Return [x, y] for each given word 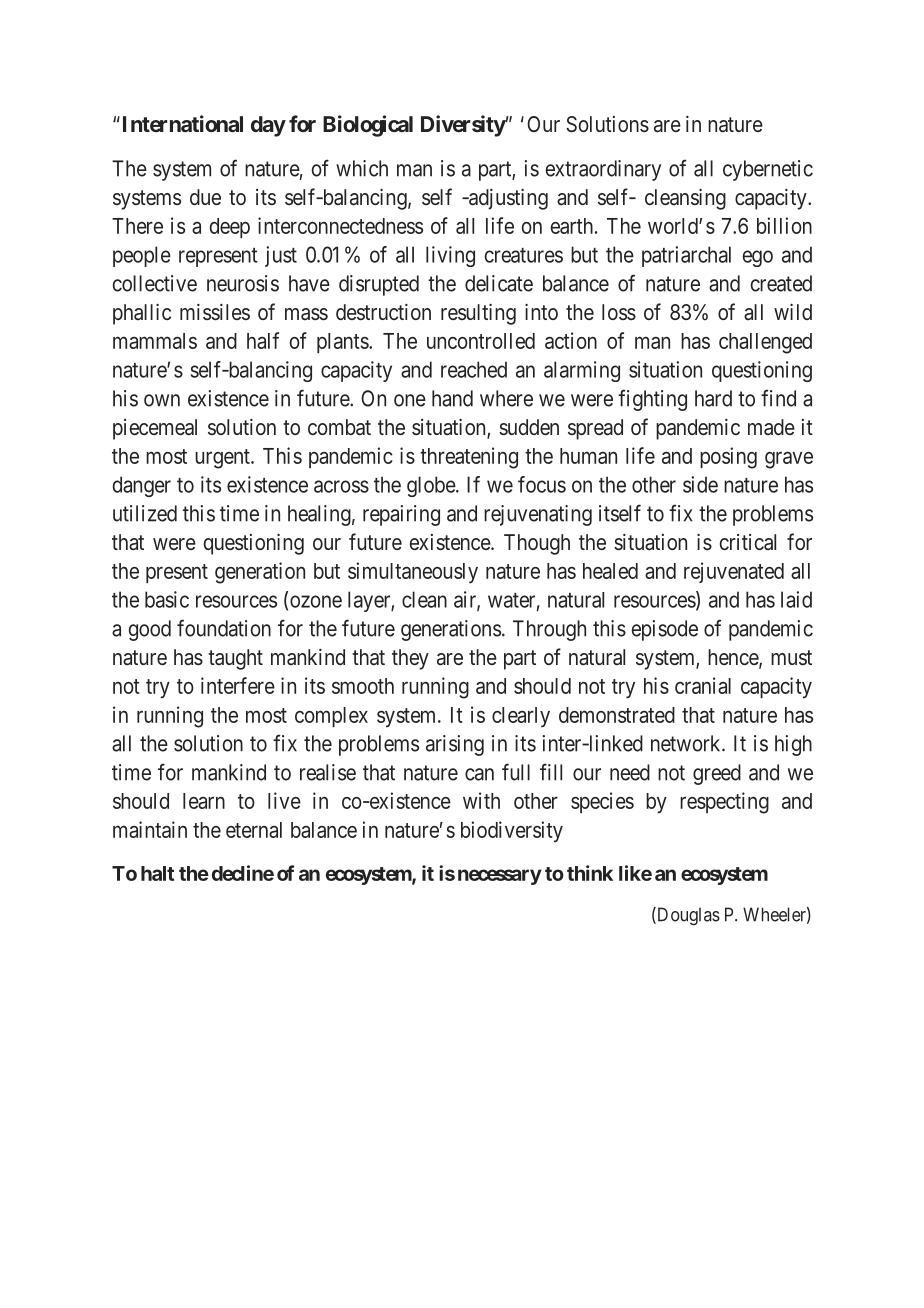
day [268, 126]
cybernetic [768, 170]
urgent [223, 459]
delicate [499, 283]
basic [167, 599]
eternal [254, 830]
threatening [469, 458]
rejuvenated [734, 572]
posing [728, 458]
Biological [368, 126]
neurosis [243, 283]
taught [235, 659]
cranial [703, 685]
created [781, 283]
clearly [521, 717]
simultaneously [413, 573]
